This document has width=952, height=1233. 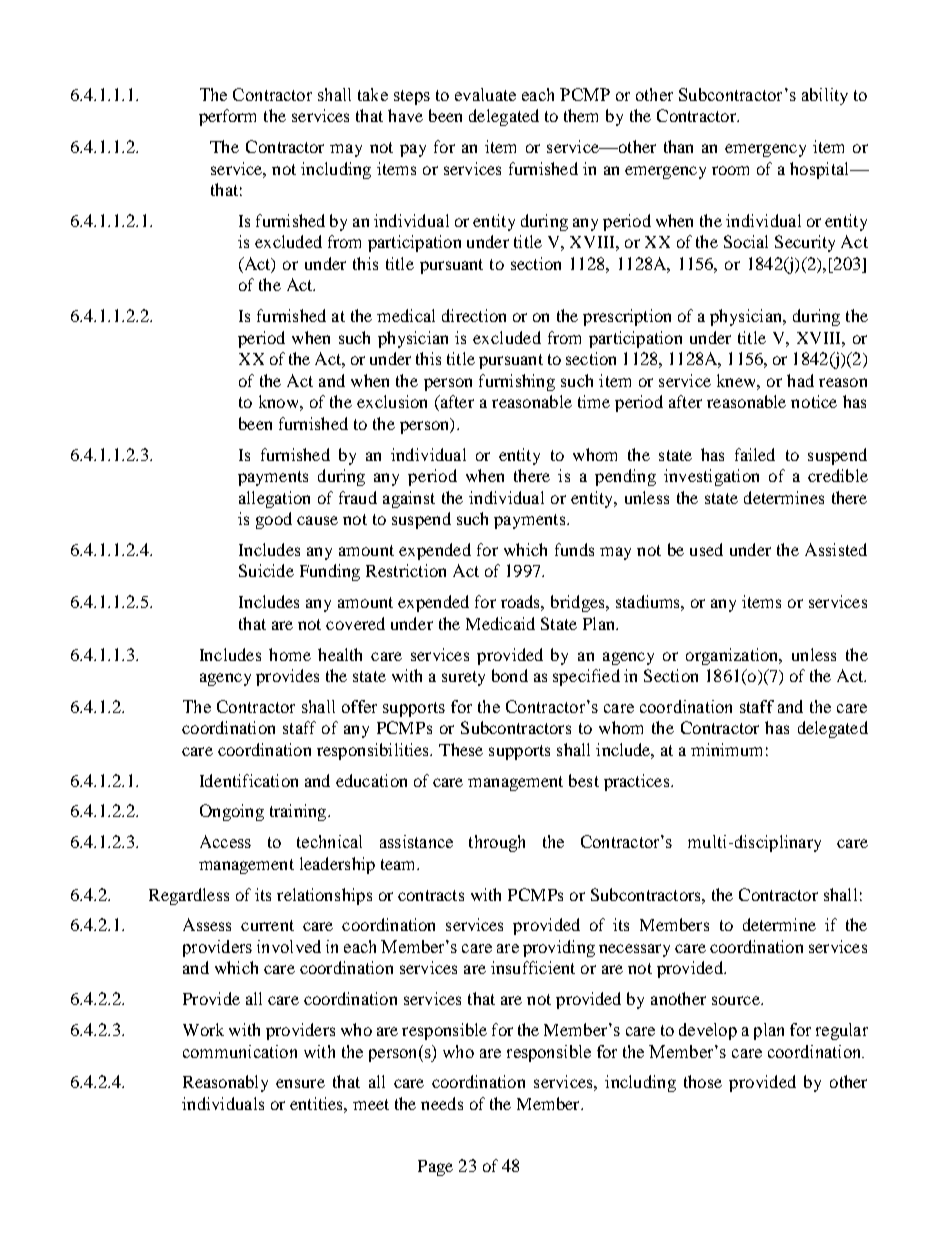 What do you see at coordinates (733, 656) in the document?
I see `organization` at bounding box center [733, 656].
